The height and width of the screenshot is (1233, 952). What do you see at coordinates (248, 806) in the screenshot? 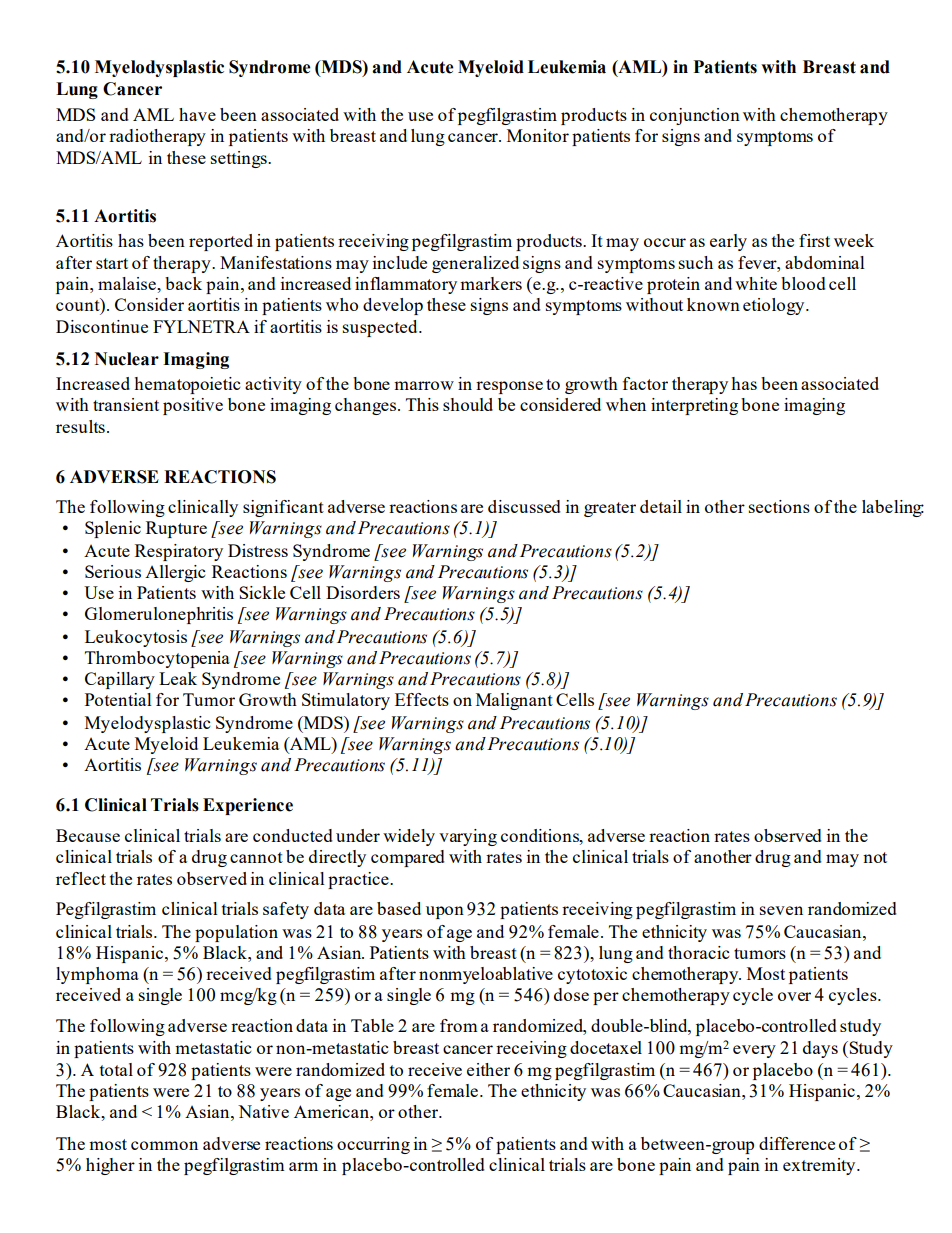
I see `Experience` at bounding box center [248, 806].
